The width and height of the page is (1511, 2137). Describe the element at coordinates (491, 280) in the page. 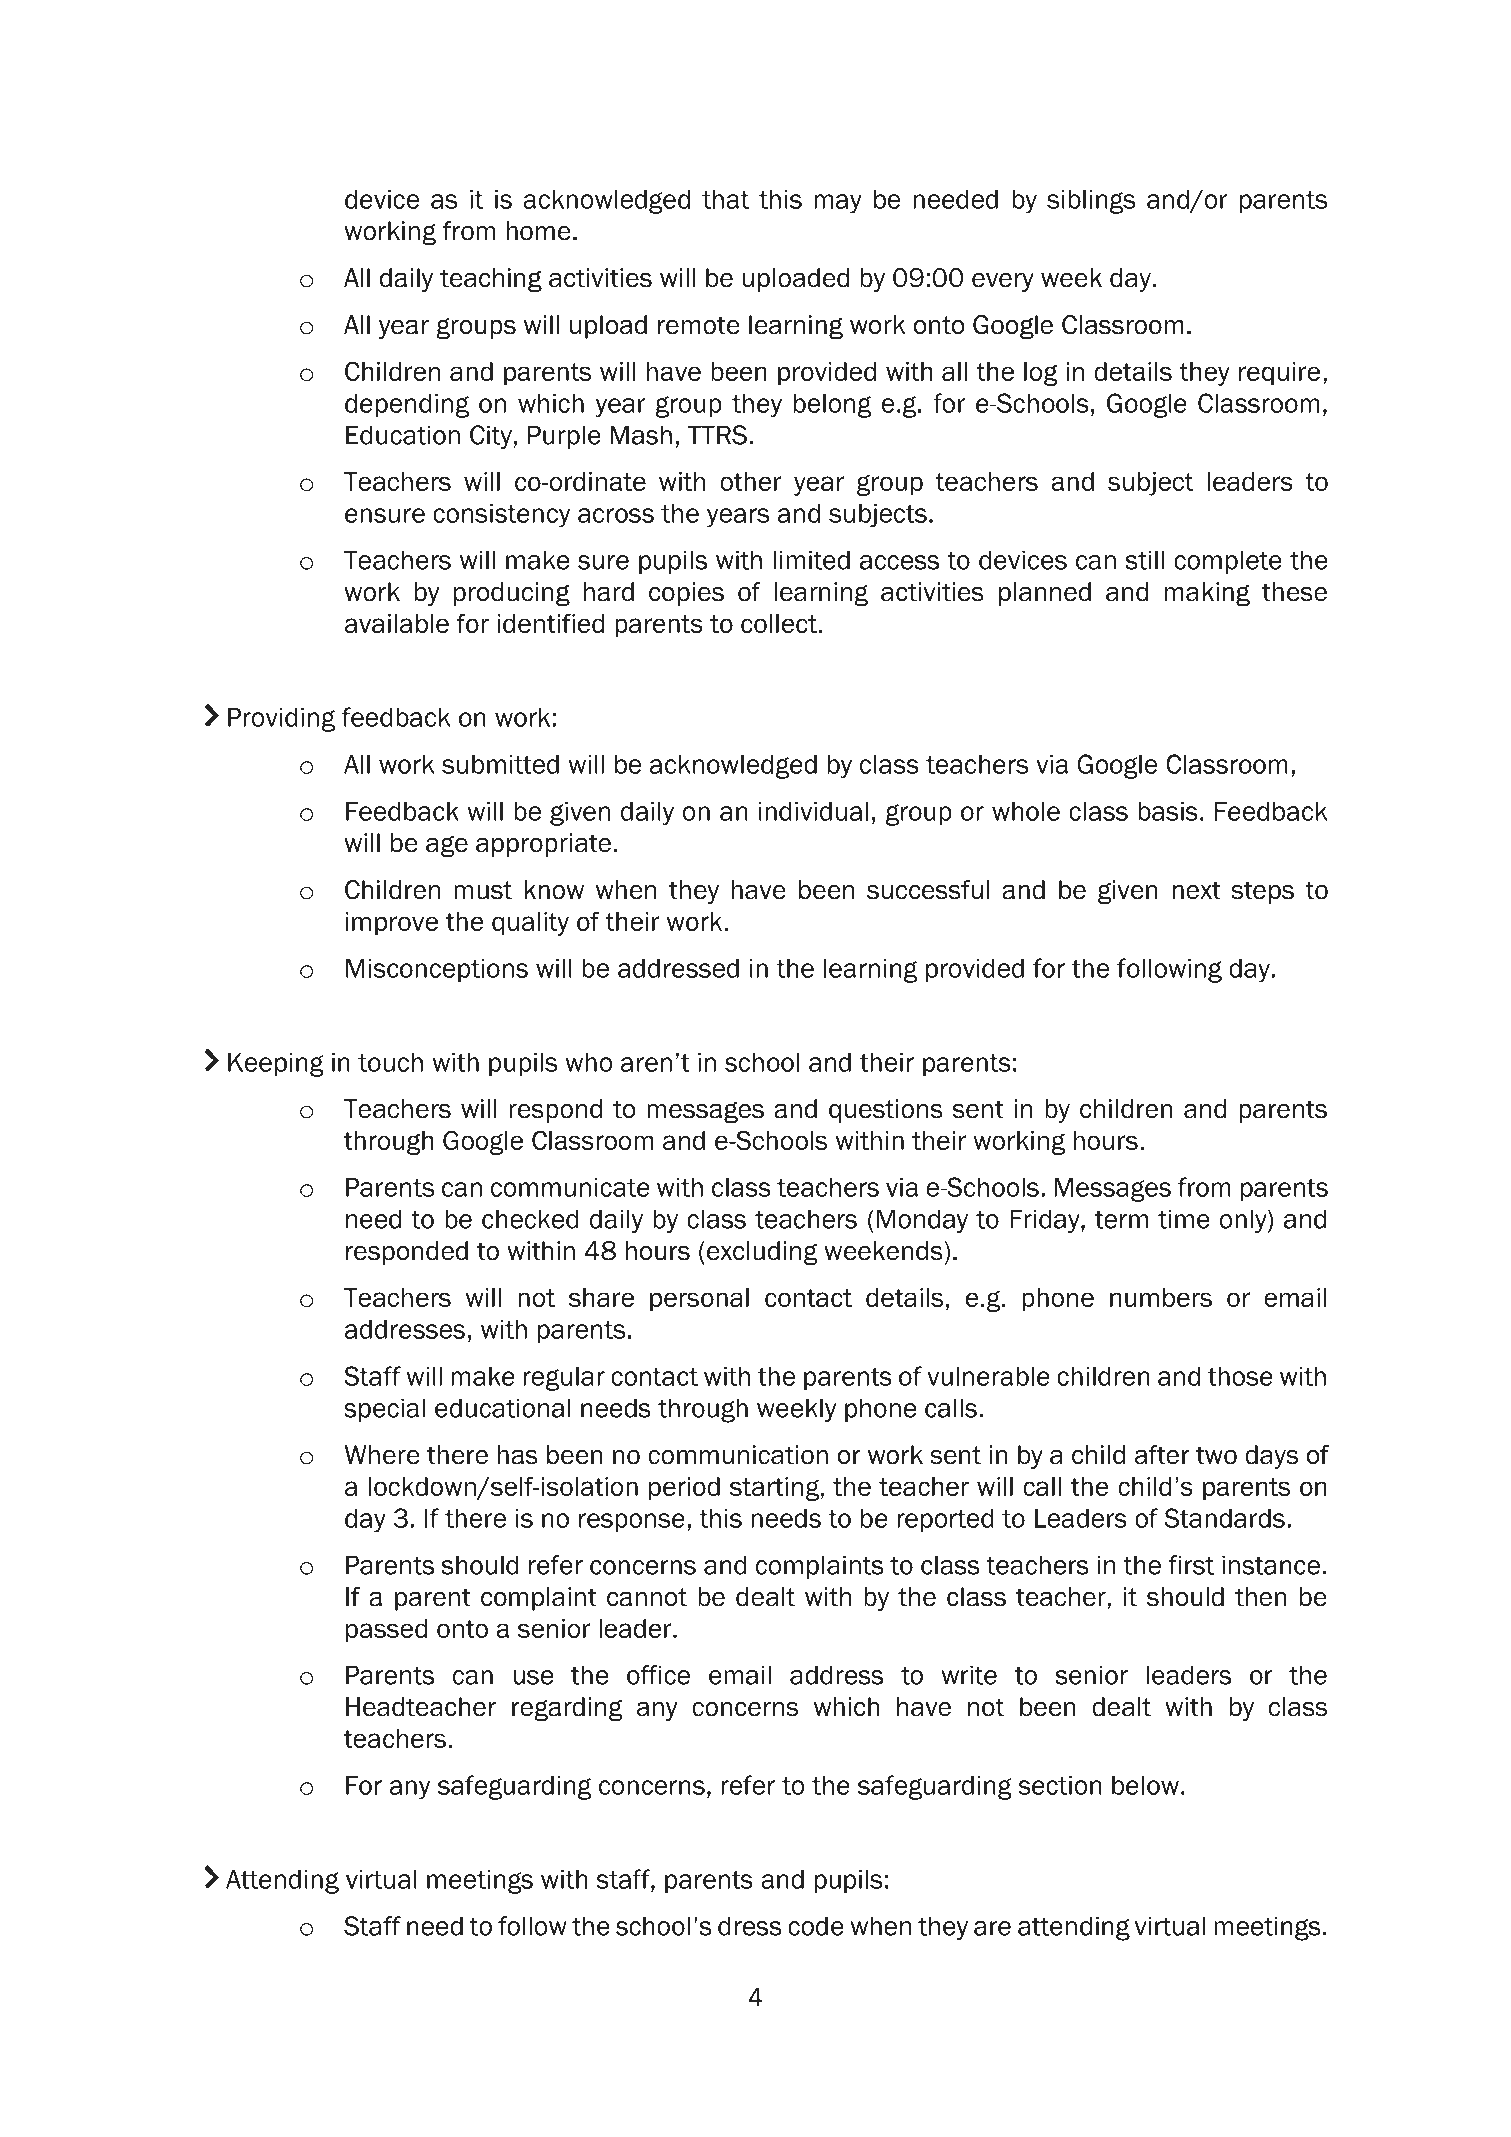

I see `teaching` at that location.
